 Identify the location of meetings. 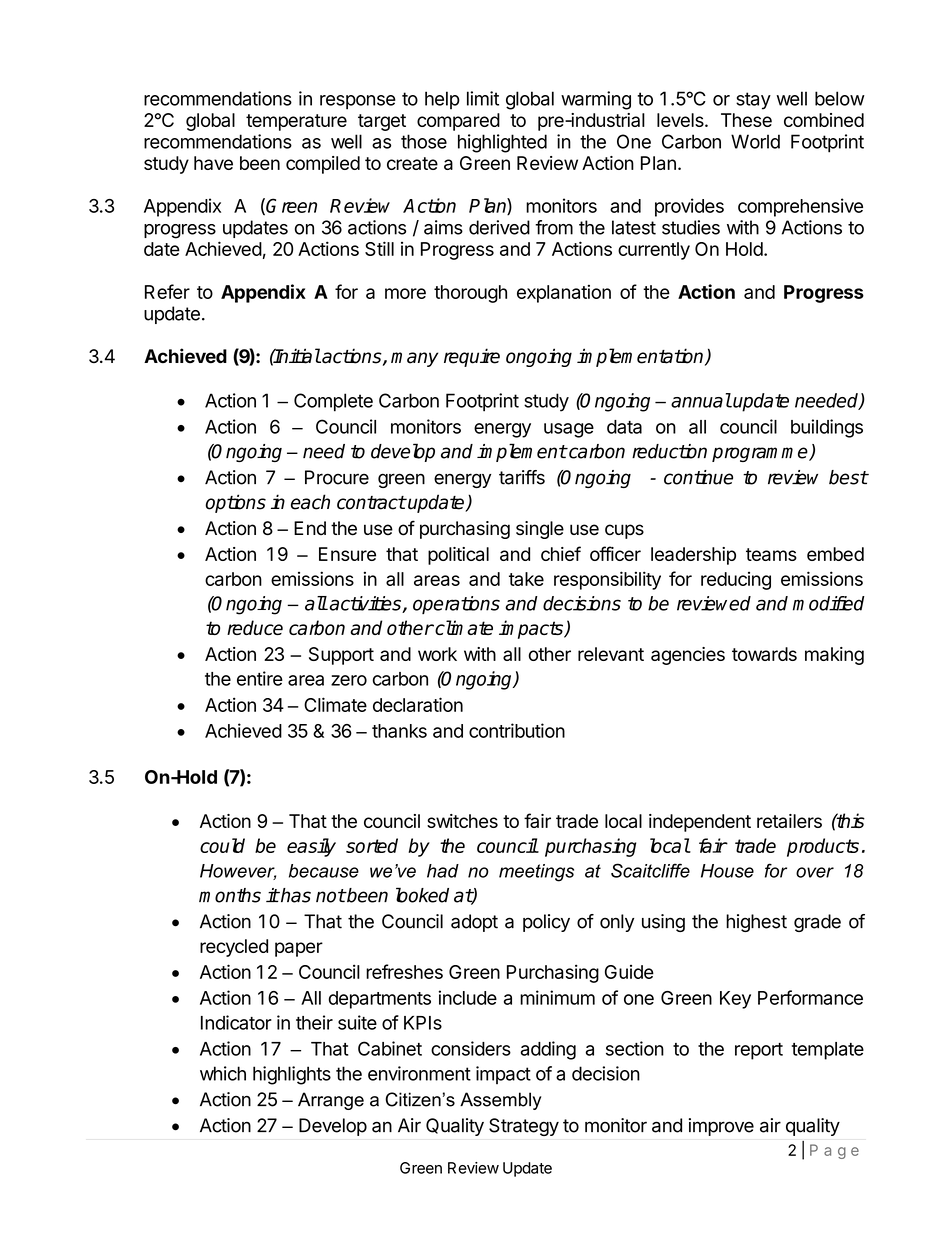
(536, 873).
